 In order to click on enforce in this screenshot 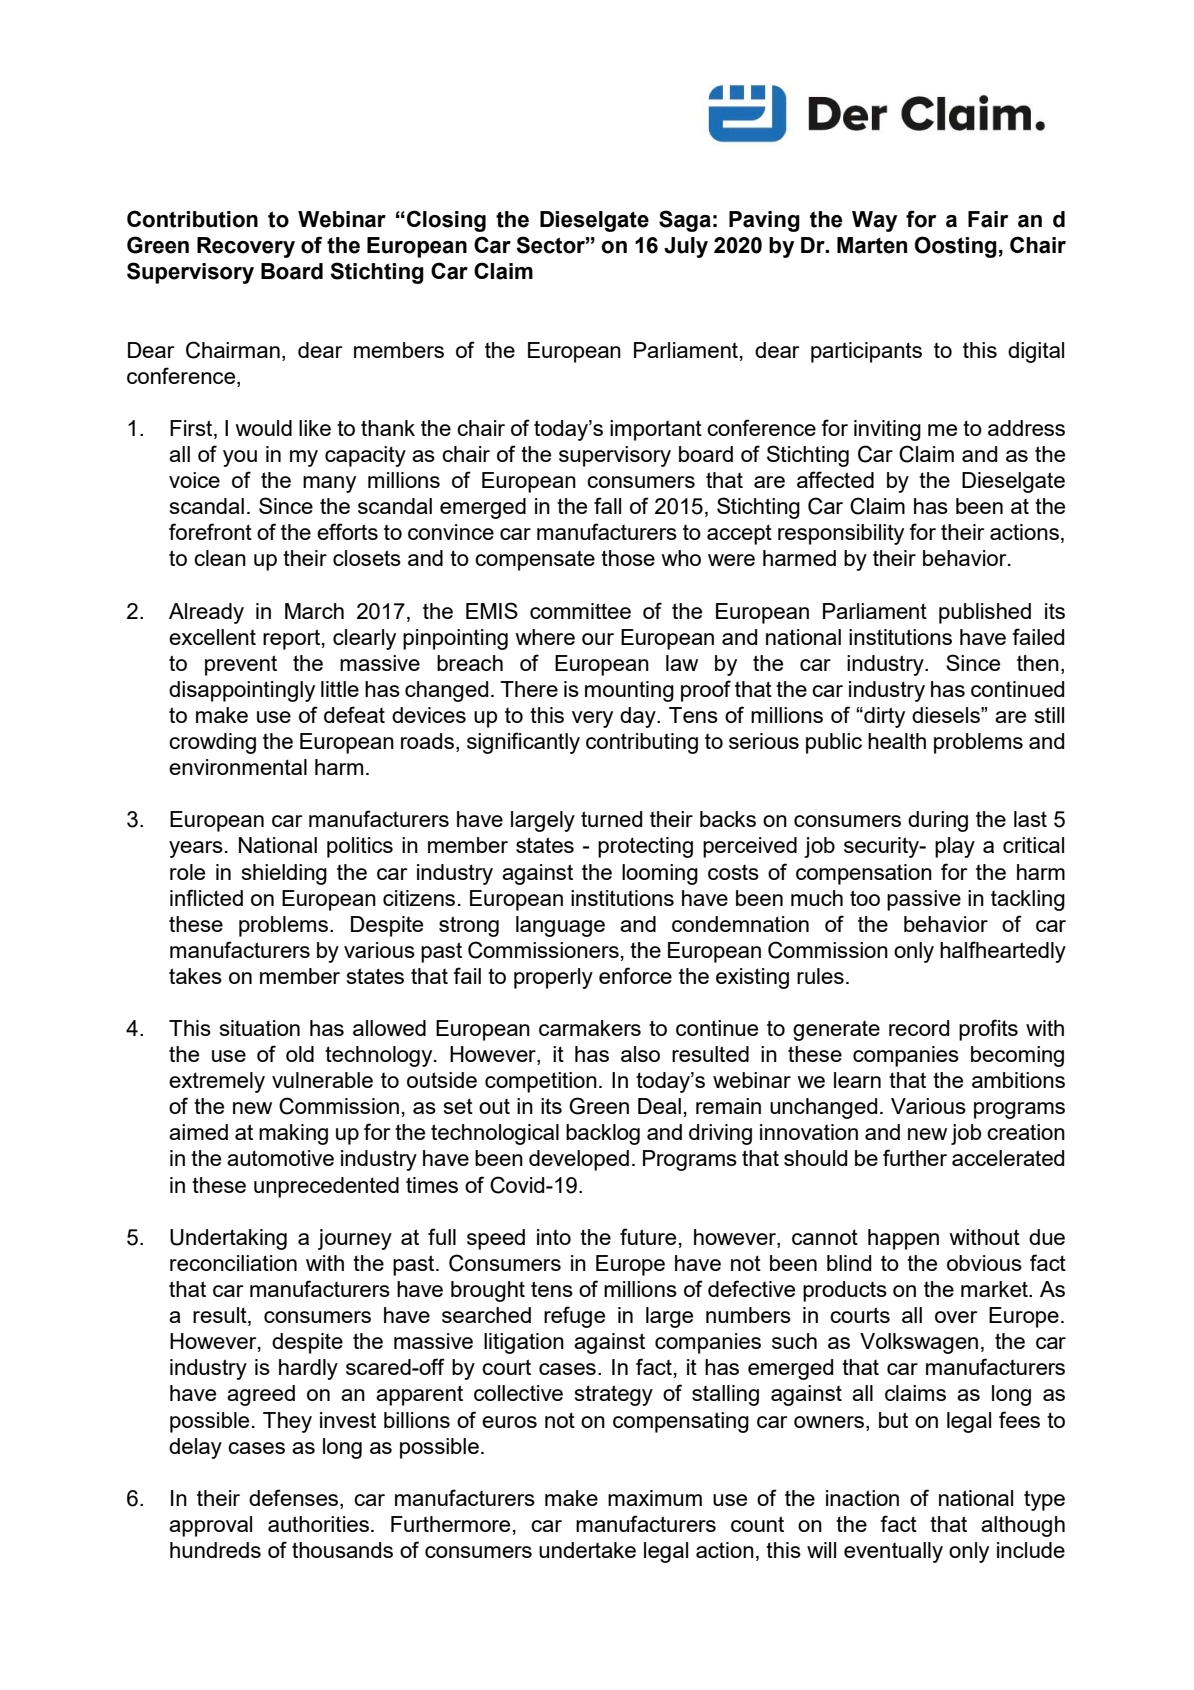, I will do `click(635, 975)`.
